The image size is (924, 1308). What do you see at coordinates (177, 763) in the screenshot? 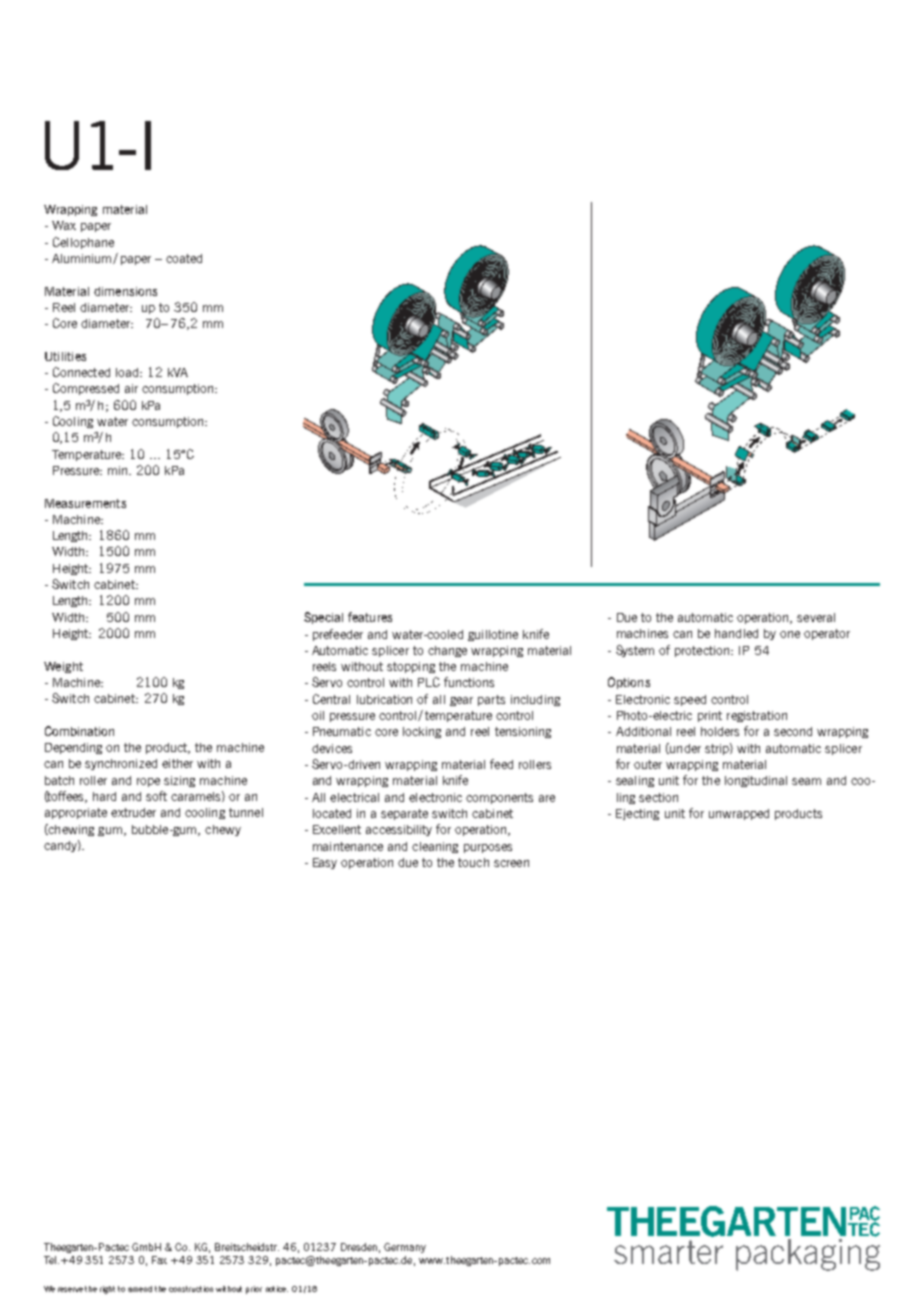
I see `either` at bounding box center [177, 763].
